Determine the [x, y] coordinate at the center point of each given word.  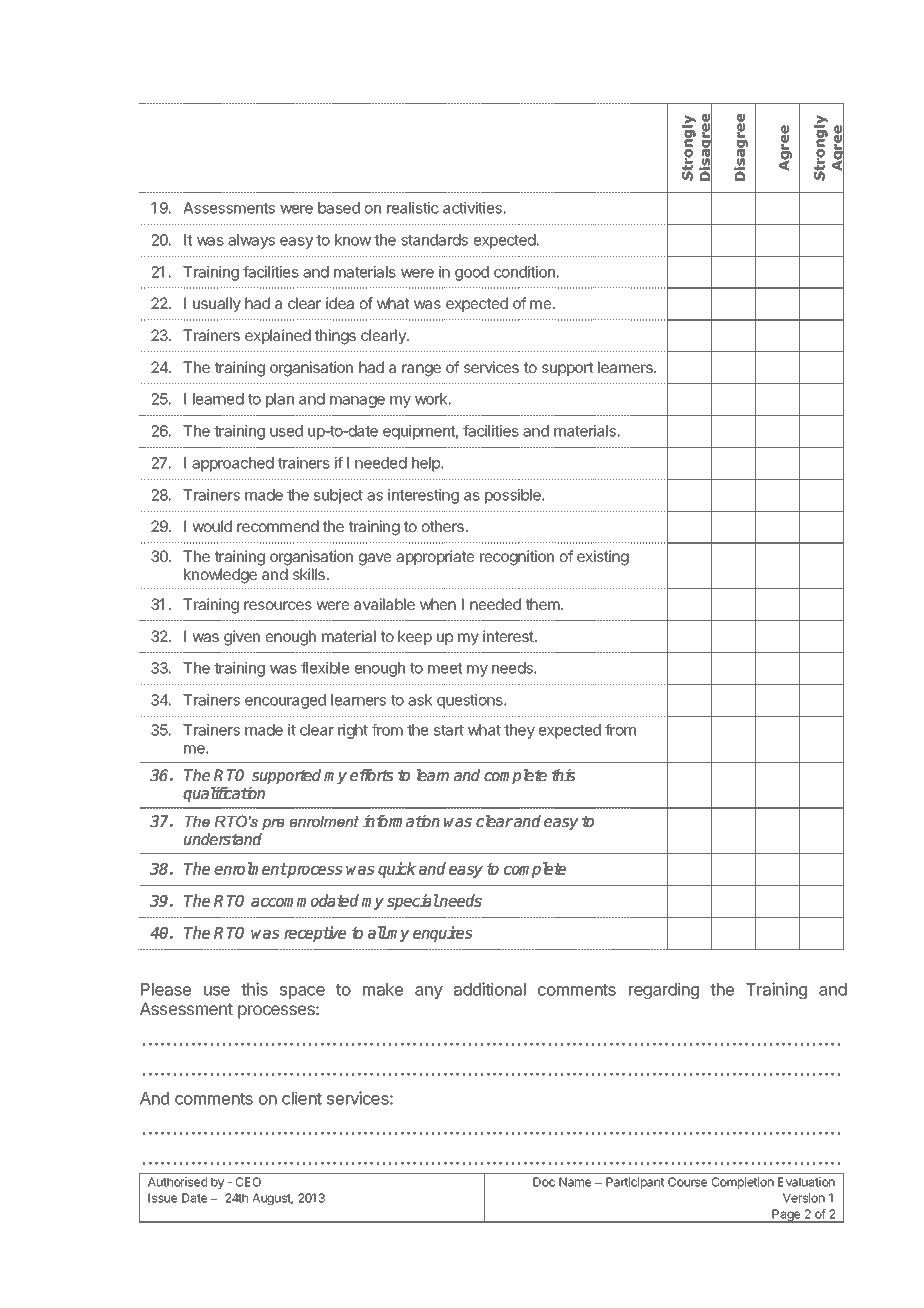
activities [473, 208]
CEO [248, 1182]
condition [525, 272]
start [449, 730]
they [519, 731]
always [251, 241]
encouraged [285, 701]
